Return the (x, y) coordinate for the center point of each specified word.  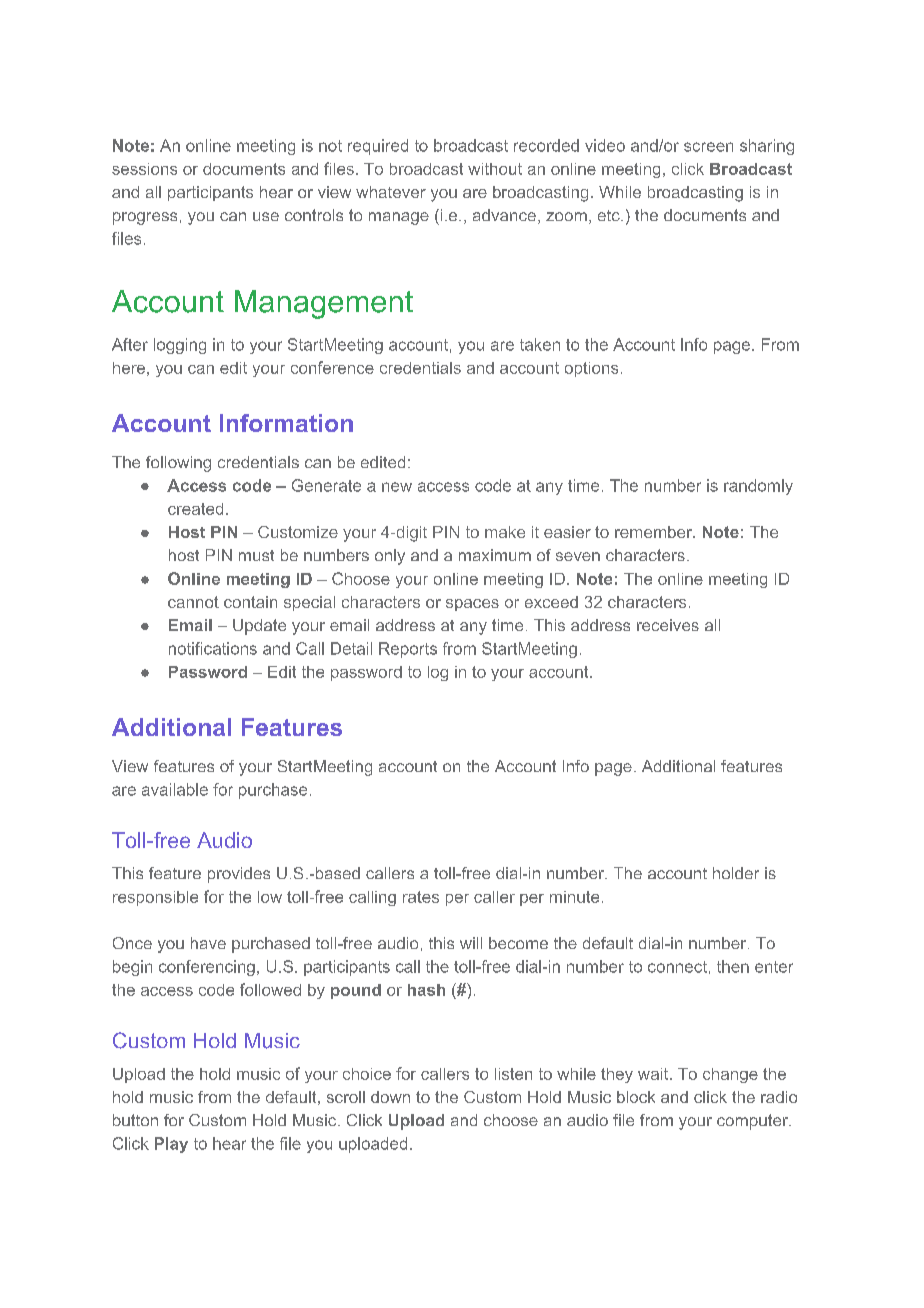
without (495, 169)
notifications (213, 648)
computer (753, 1122)
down (390, 1097)
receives (668, 625)
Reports (408, 650)
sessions (144, 169)
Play (171, 1145)
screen (708, 147)
